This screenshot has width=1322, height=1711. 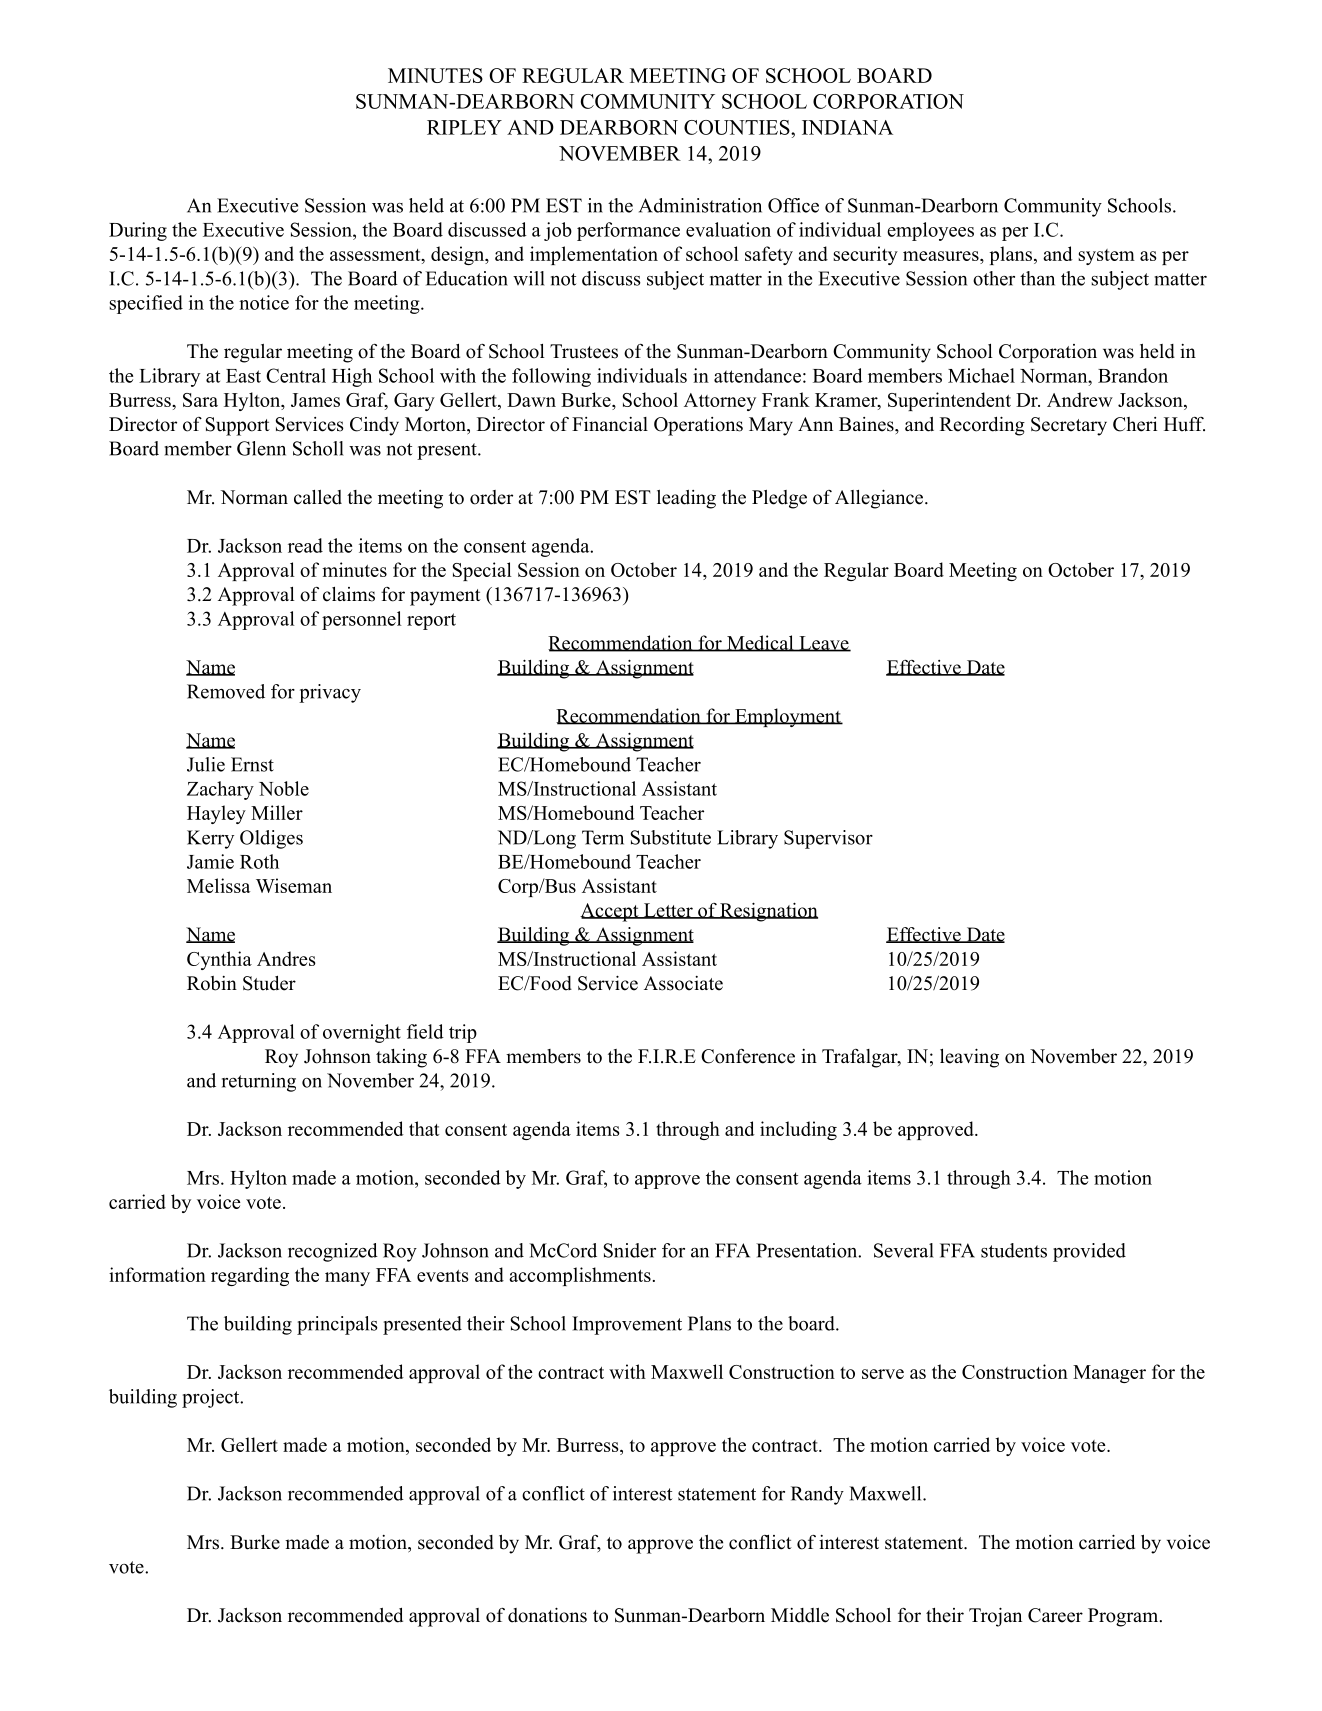 What do you see at coordinates (138, 231) in the screenshot?
I see `During` at bounding box center [138, 231].
